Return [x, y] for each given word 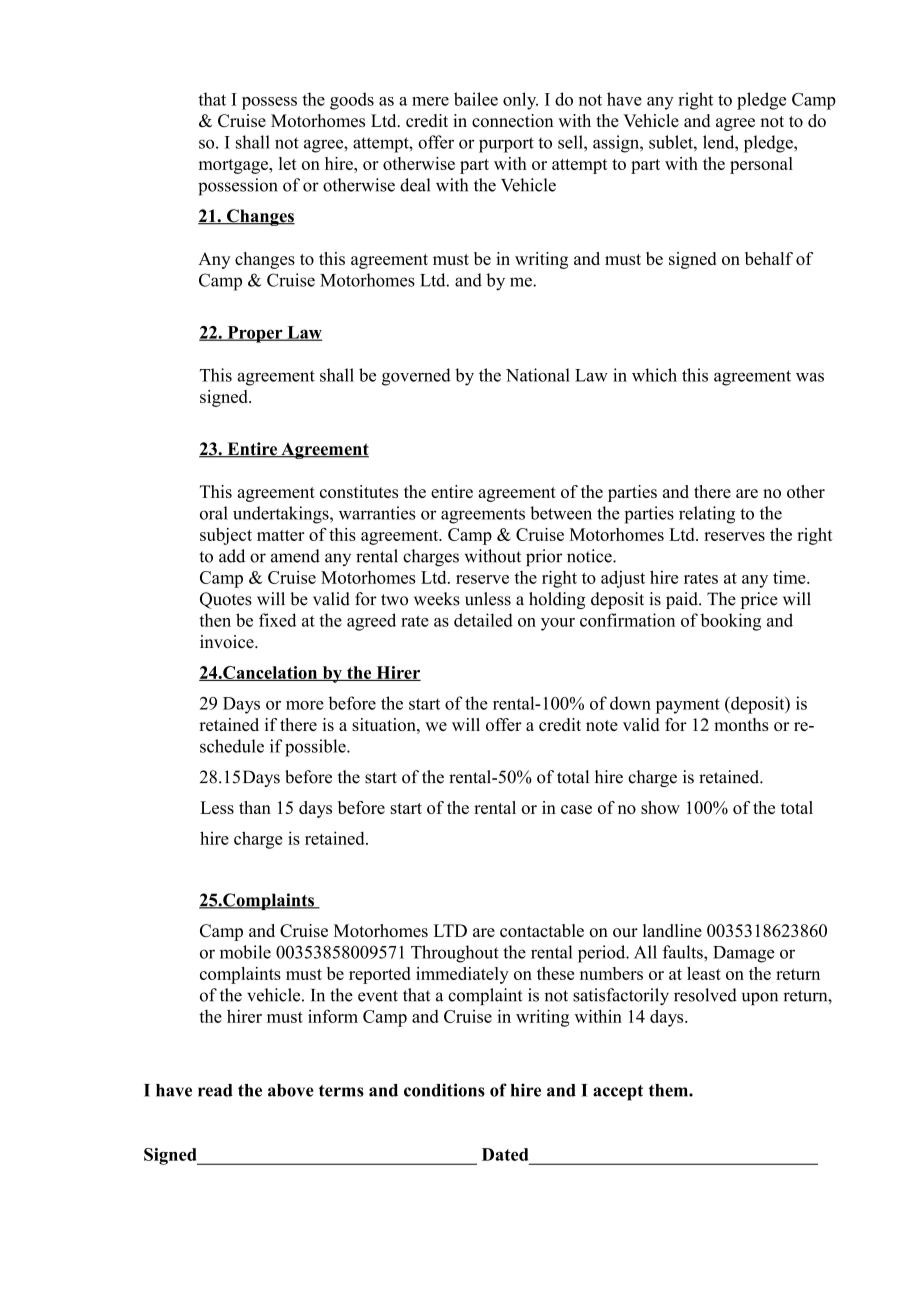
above [291, 1090]
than [255, 807]
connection [513, 120]
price [759, 600]
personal [761, 165]
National [538, 375]
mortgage [234, 166]
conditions [444, 1090]
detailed [483, 620]
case [576, 809]
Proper [255, 334]
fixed [277, 620]
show [660, 807]
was [810, 377]
